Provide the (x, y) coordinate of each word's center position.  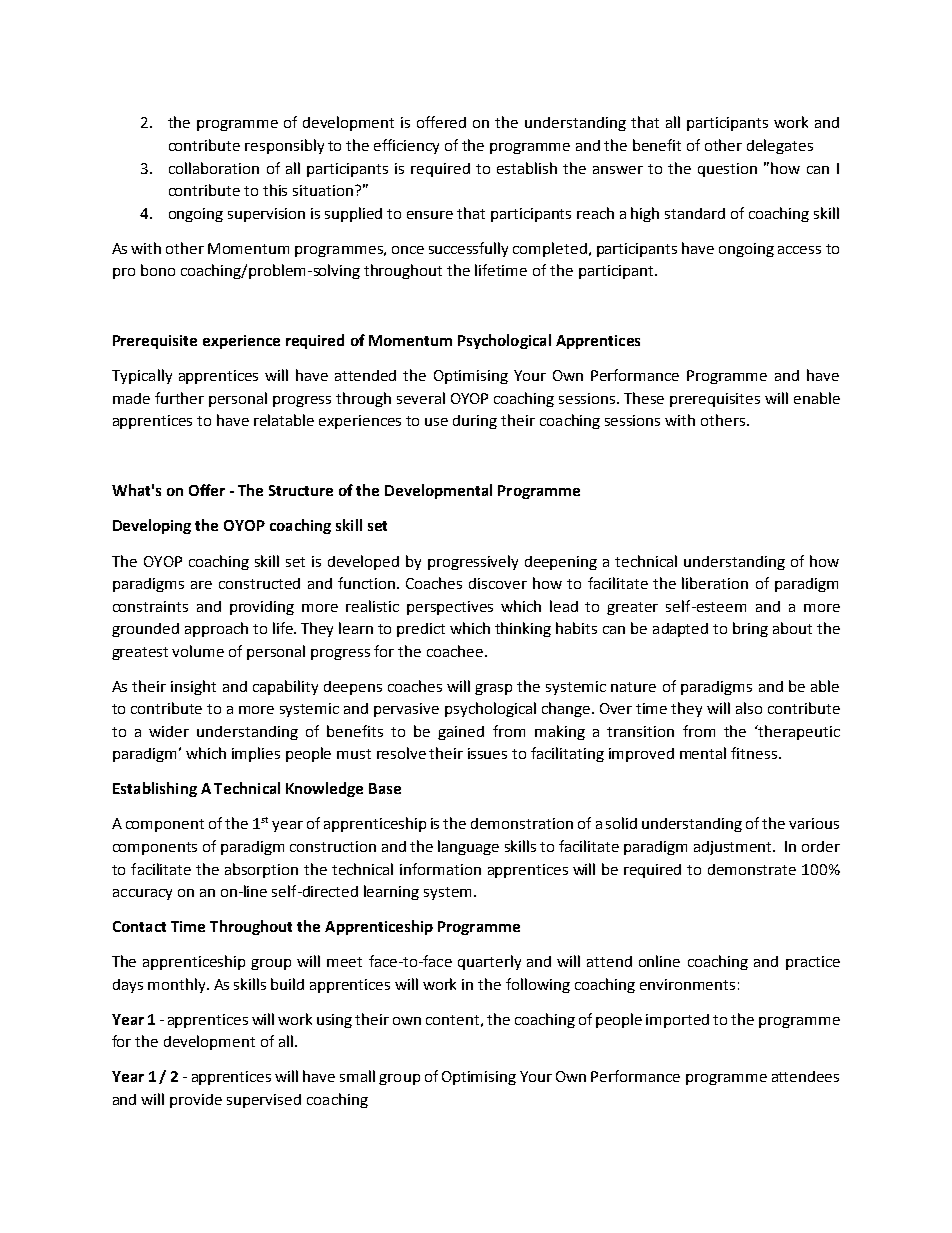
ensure (430, 215)
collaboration (214, 168)
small (357, 1076)
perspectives (450, 608)
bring (750, 629)
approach (216, 629)
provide (196, 1101)
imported (677, 1021)
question (727, 170)
